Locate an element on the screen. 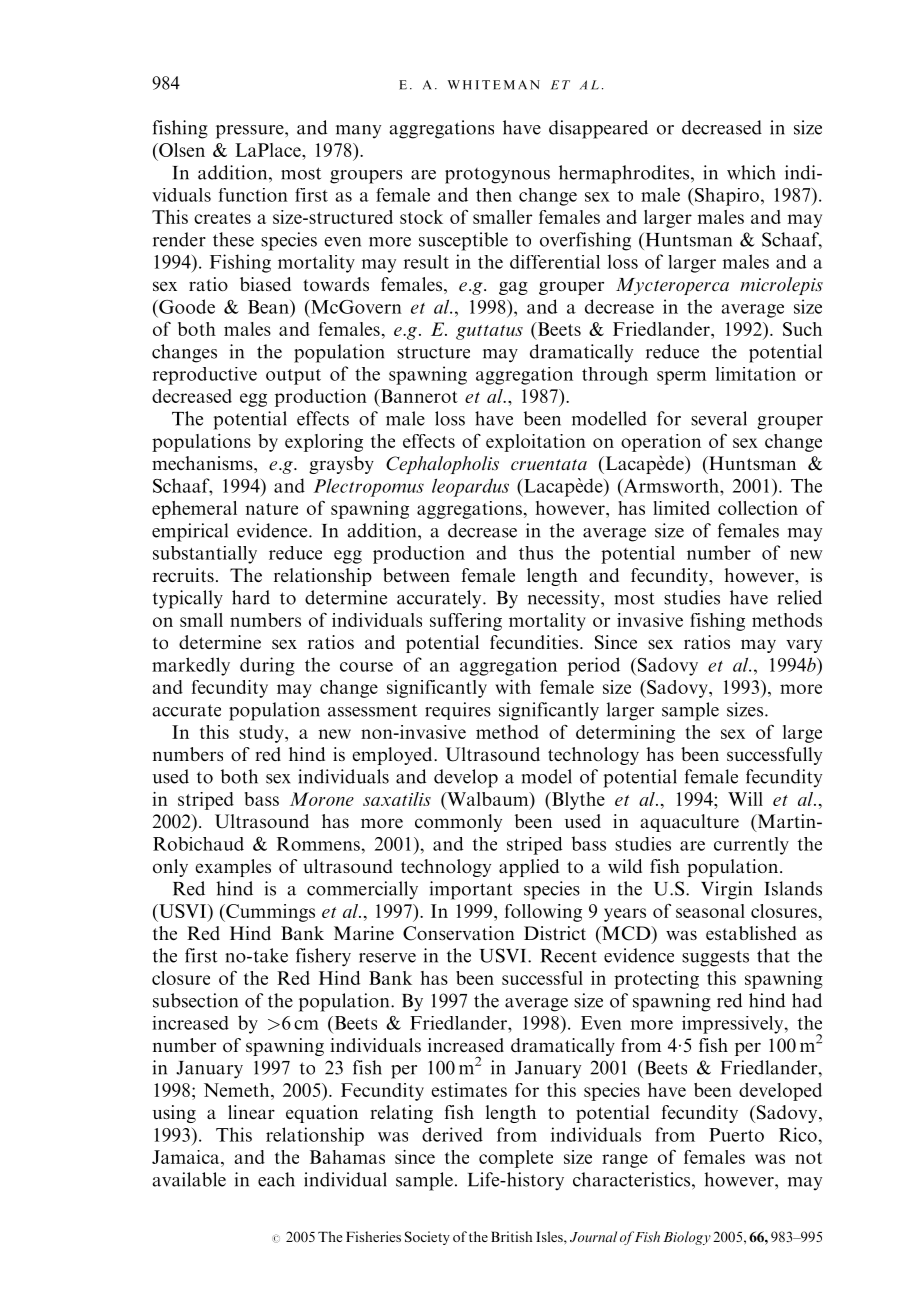 The height and width of the screenshot is (1316, 913). vary is located at coordinates (804, 646).
